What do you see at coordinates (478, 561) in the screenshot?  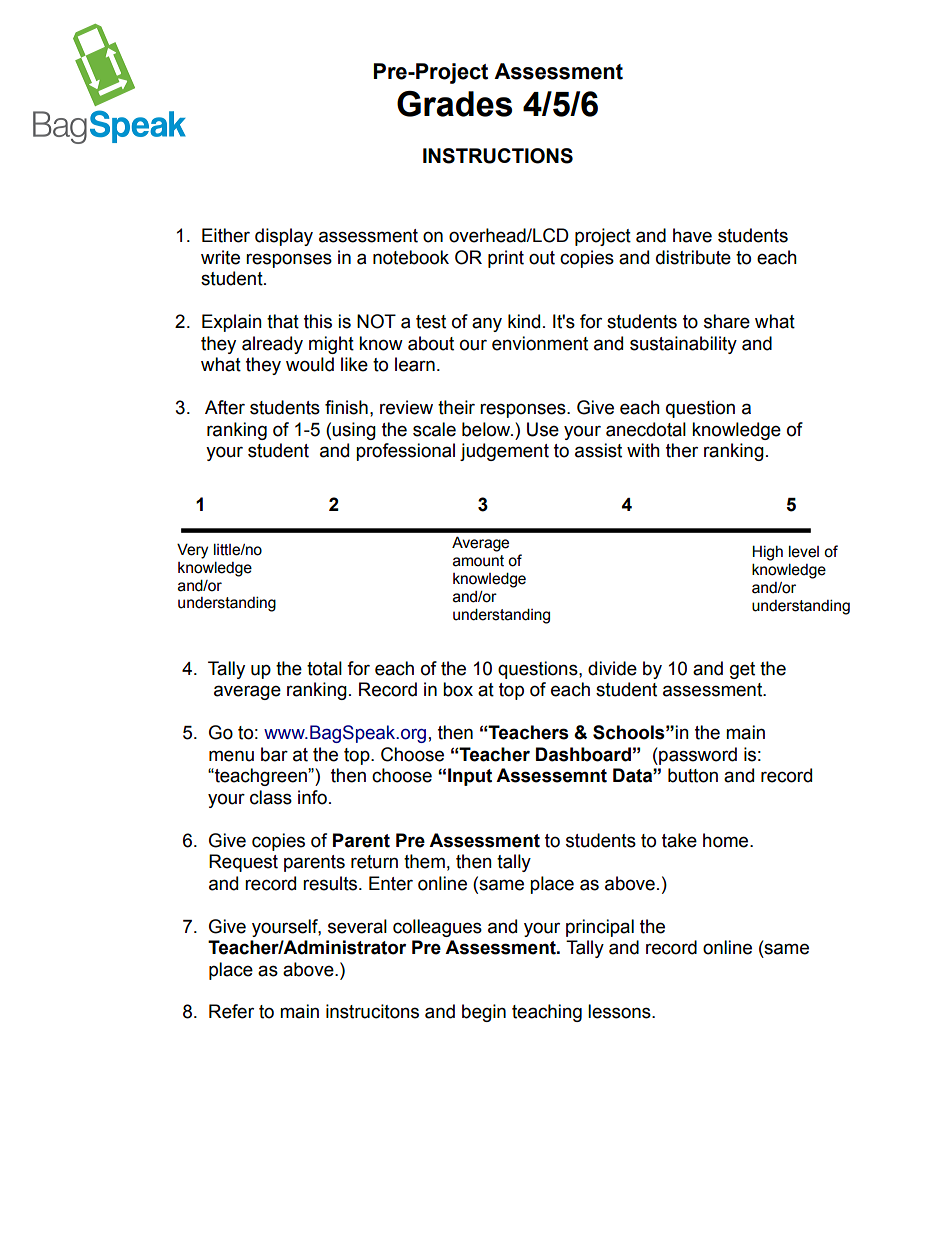 I see `amount` at bounding box center [478, 561].
